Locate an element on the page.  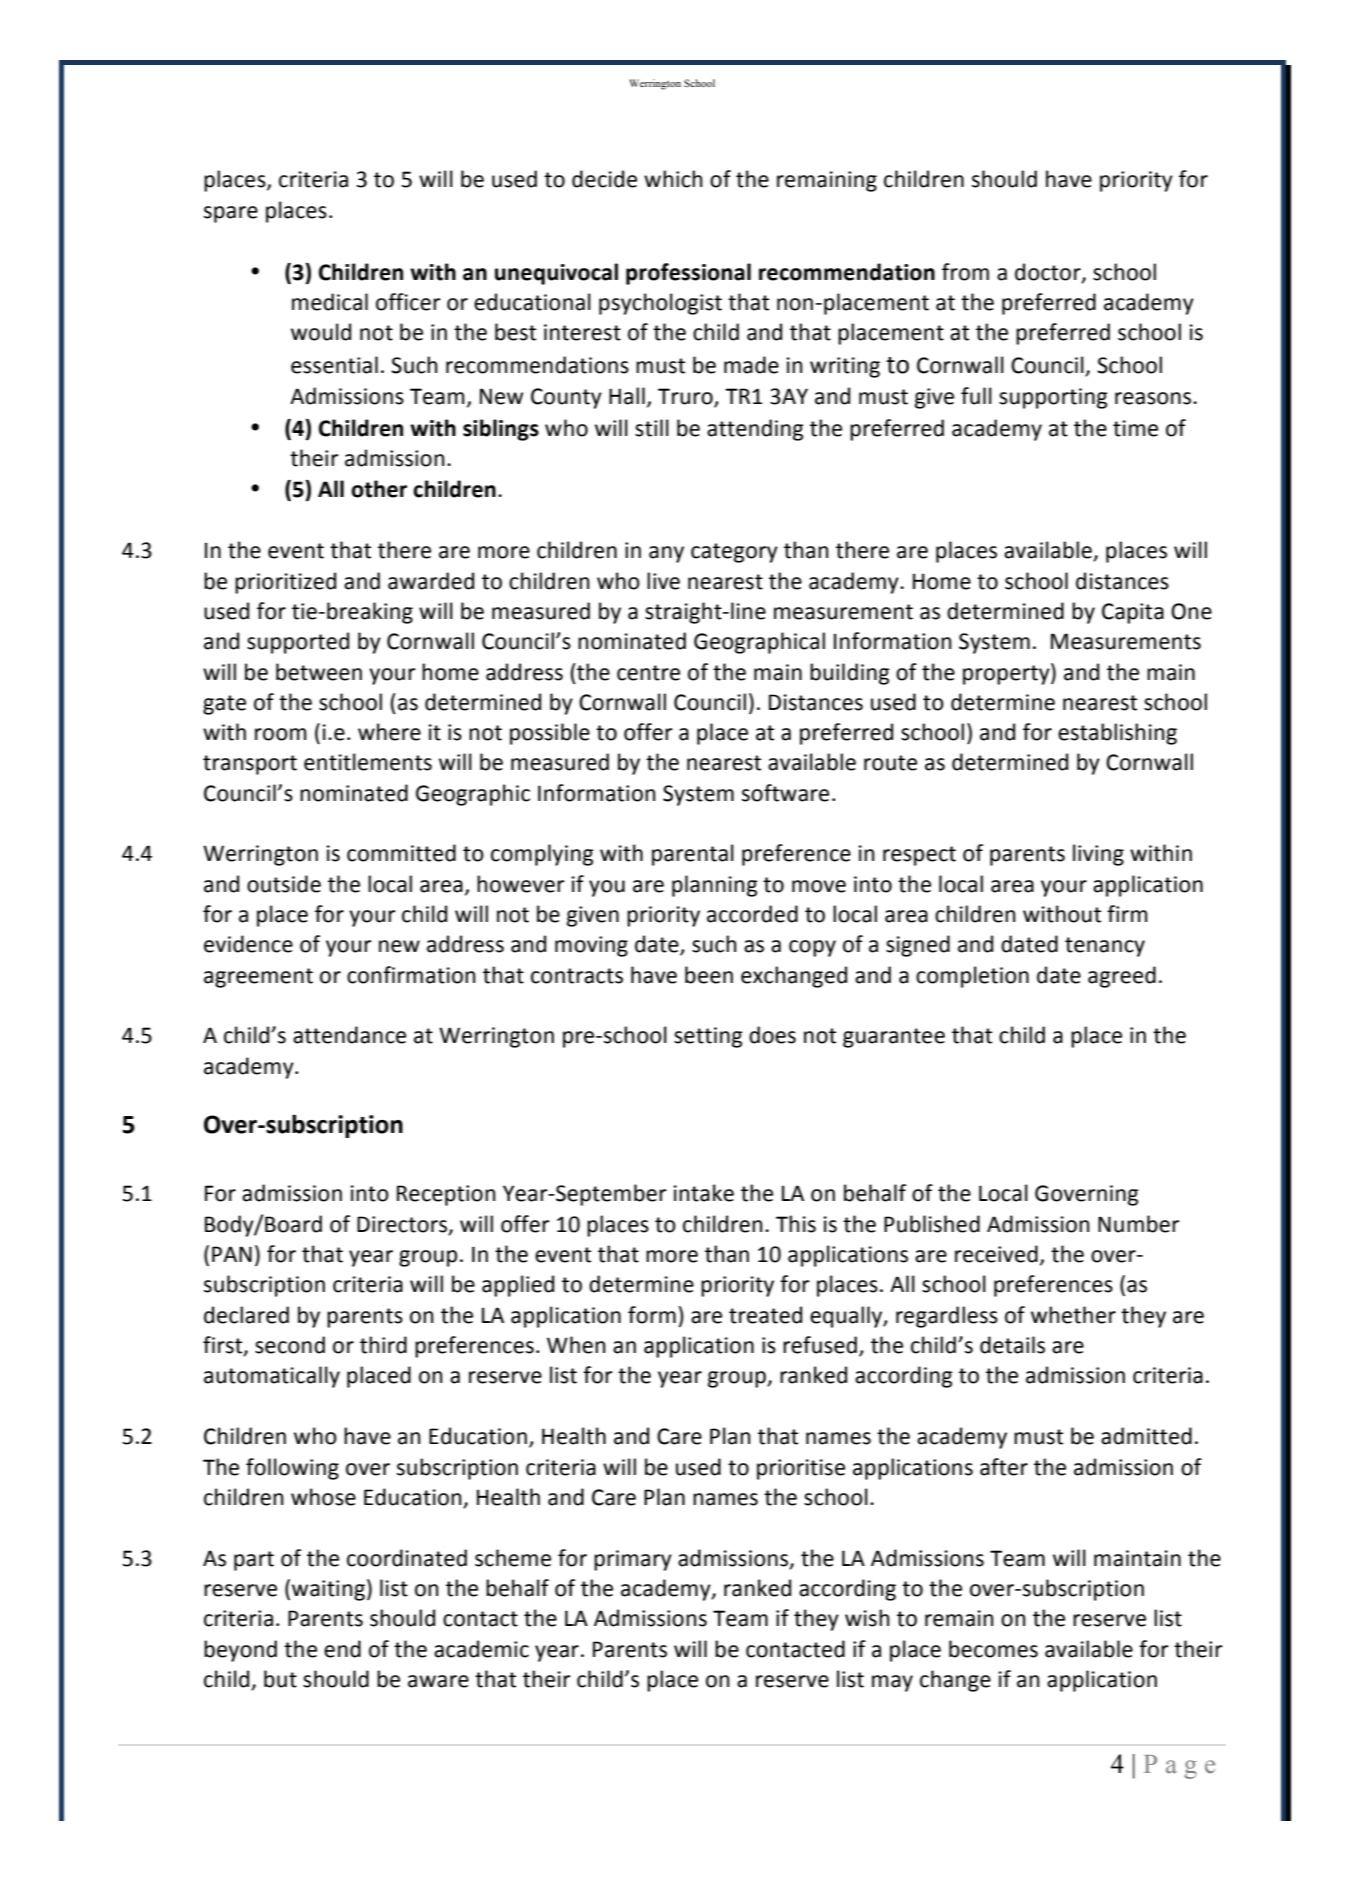
may is located at coordinates (892, 1683).
